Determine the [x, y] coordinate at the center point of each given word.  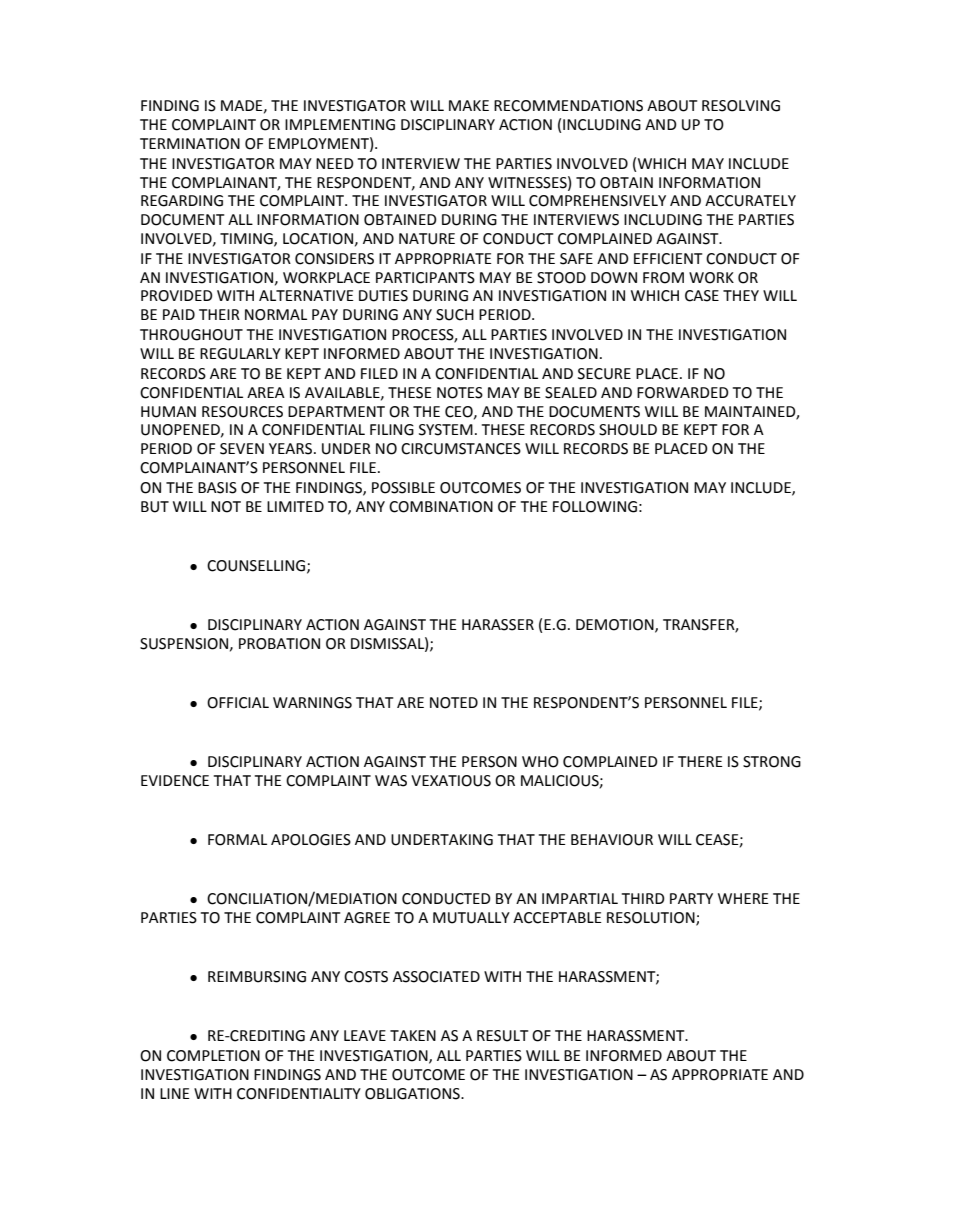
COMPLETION [213, 1056]
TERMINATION [190, 144]
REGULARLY [240, 354]
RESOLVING [741, 106]
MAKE [469, 105]
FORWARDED [683, 393]
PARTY [691, 898]
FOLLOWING [595, 507]
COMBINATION [441, 507]
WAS [391, 781]
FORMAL [237, 840]
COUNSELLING [257, 566]
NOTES [460, 393]
